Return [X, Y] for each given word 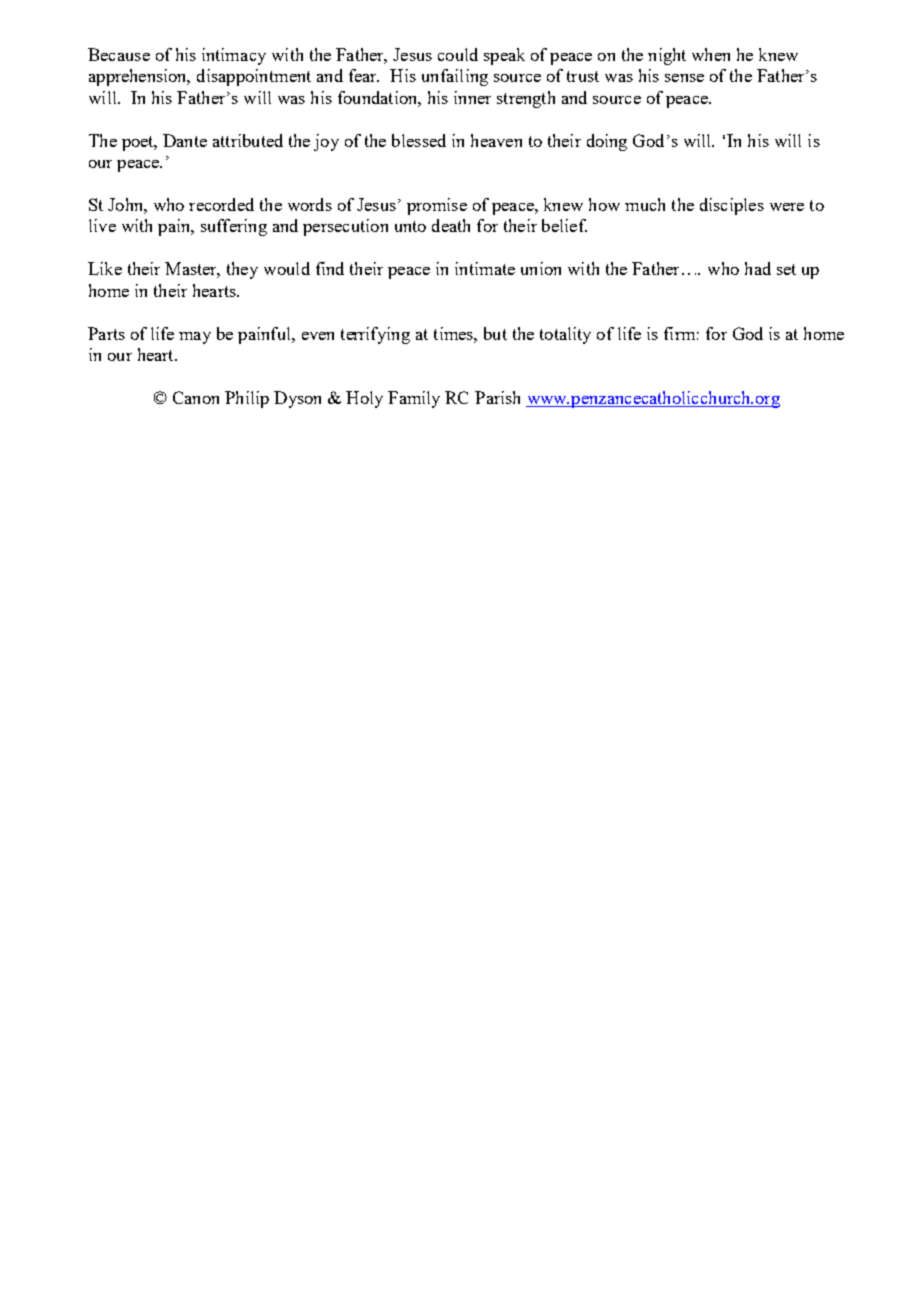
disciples [732, 206]
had [758, 268]
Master [192, 270]
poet [139, 143]
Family [414, 399]
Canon [196, 397]
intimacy [234, 56]
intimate [485, 268]
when [711, 54]
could [458, 54]
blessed [419, 140]
